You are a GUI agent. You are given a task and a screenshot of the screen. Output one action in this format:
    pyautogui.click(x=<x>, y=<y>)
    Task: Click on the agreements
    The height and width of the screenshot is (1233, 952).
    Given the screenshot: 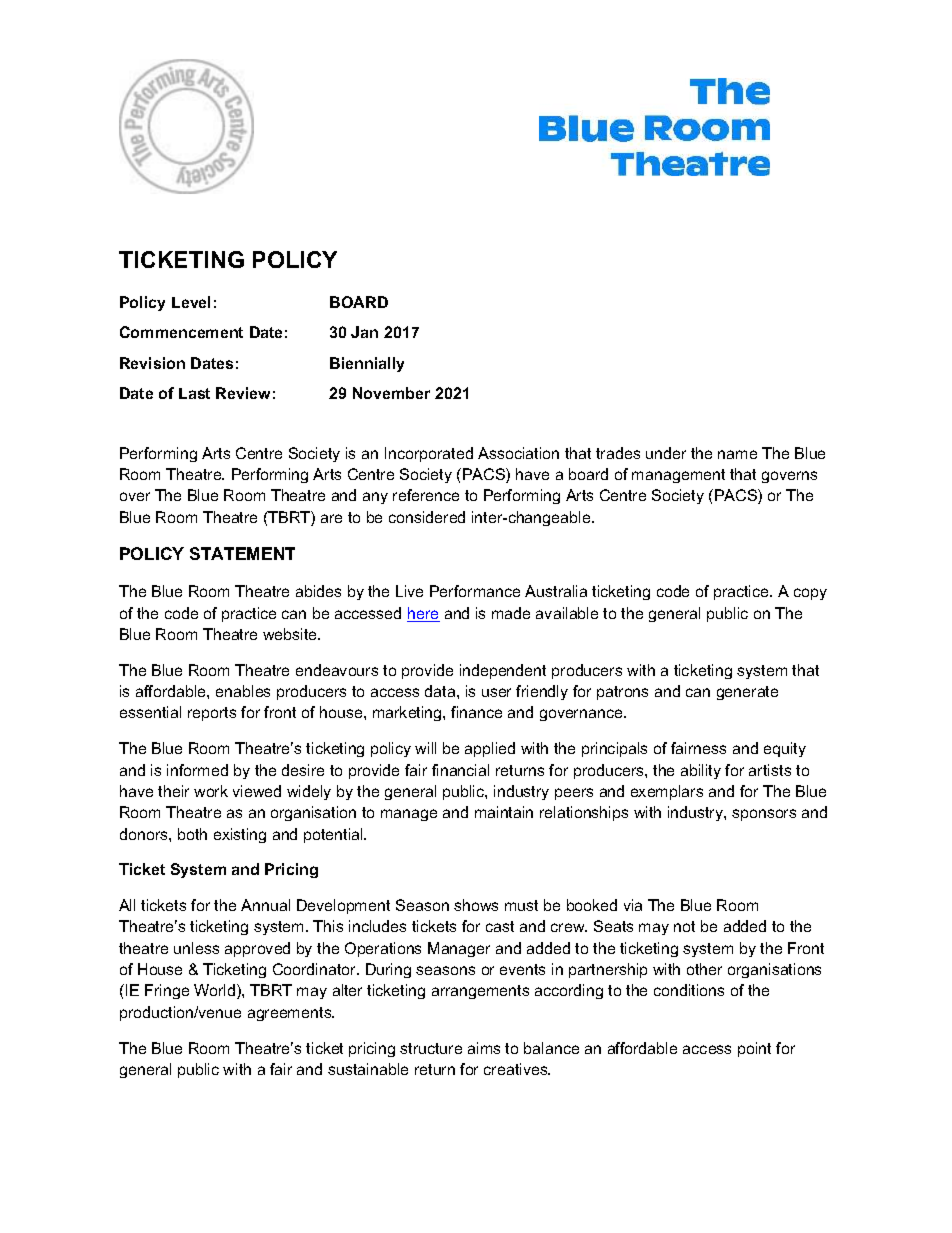 What is the action you would take?
    pyautogui.click(x=291, y=1014)
